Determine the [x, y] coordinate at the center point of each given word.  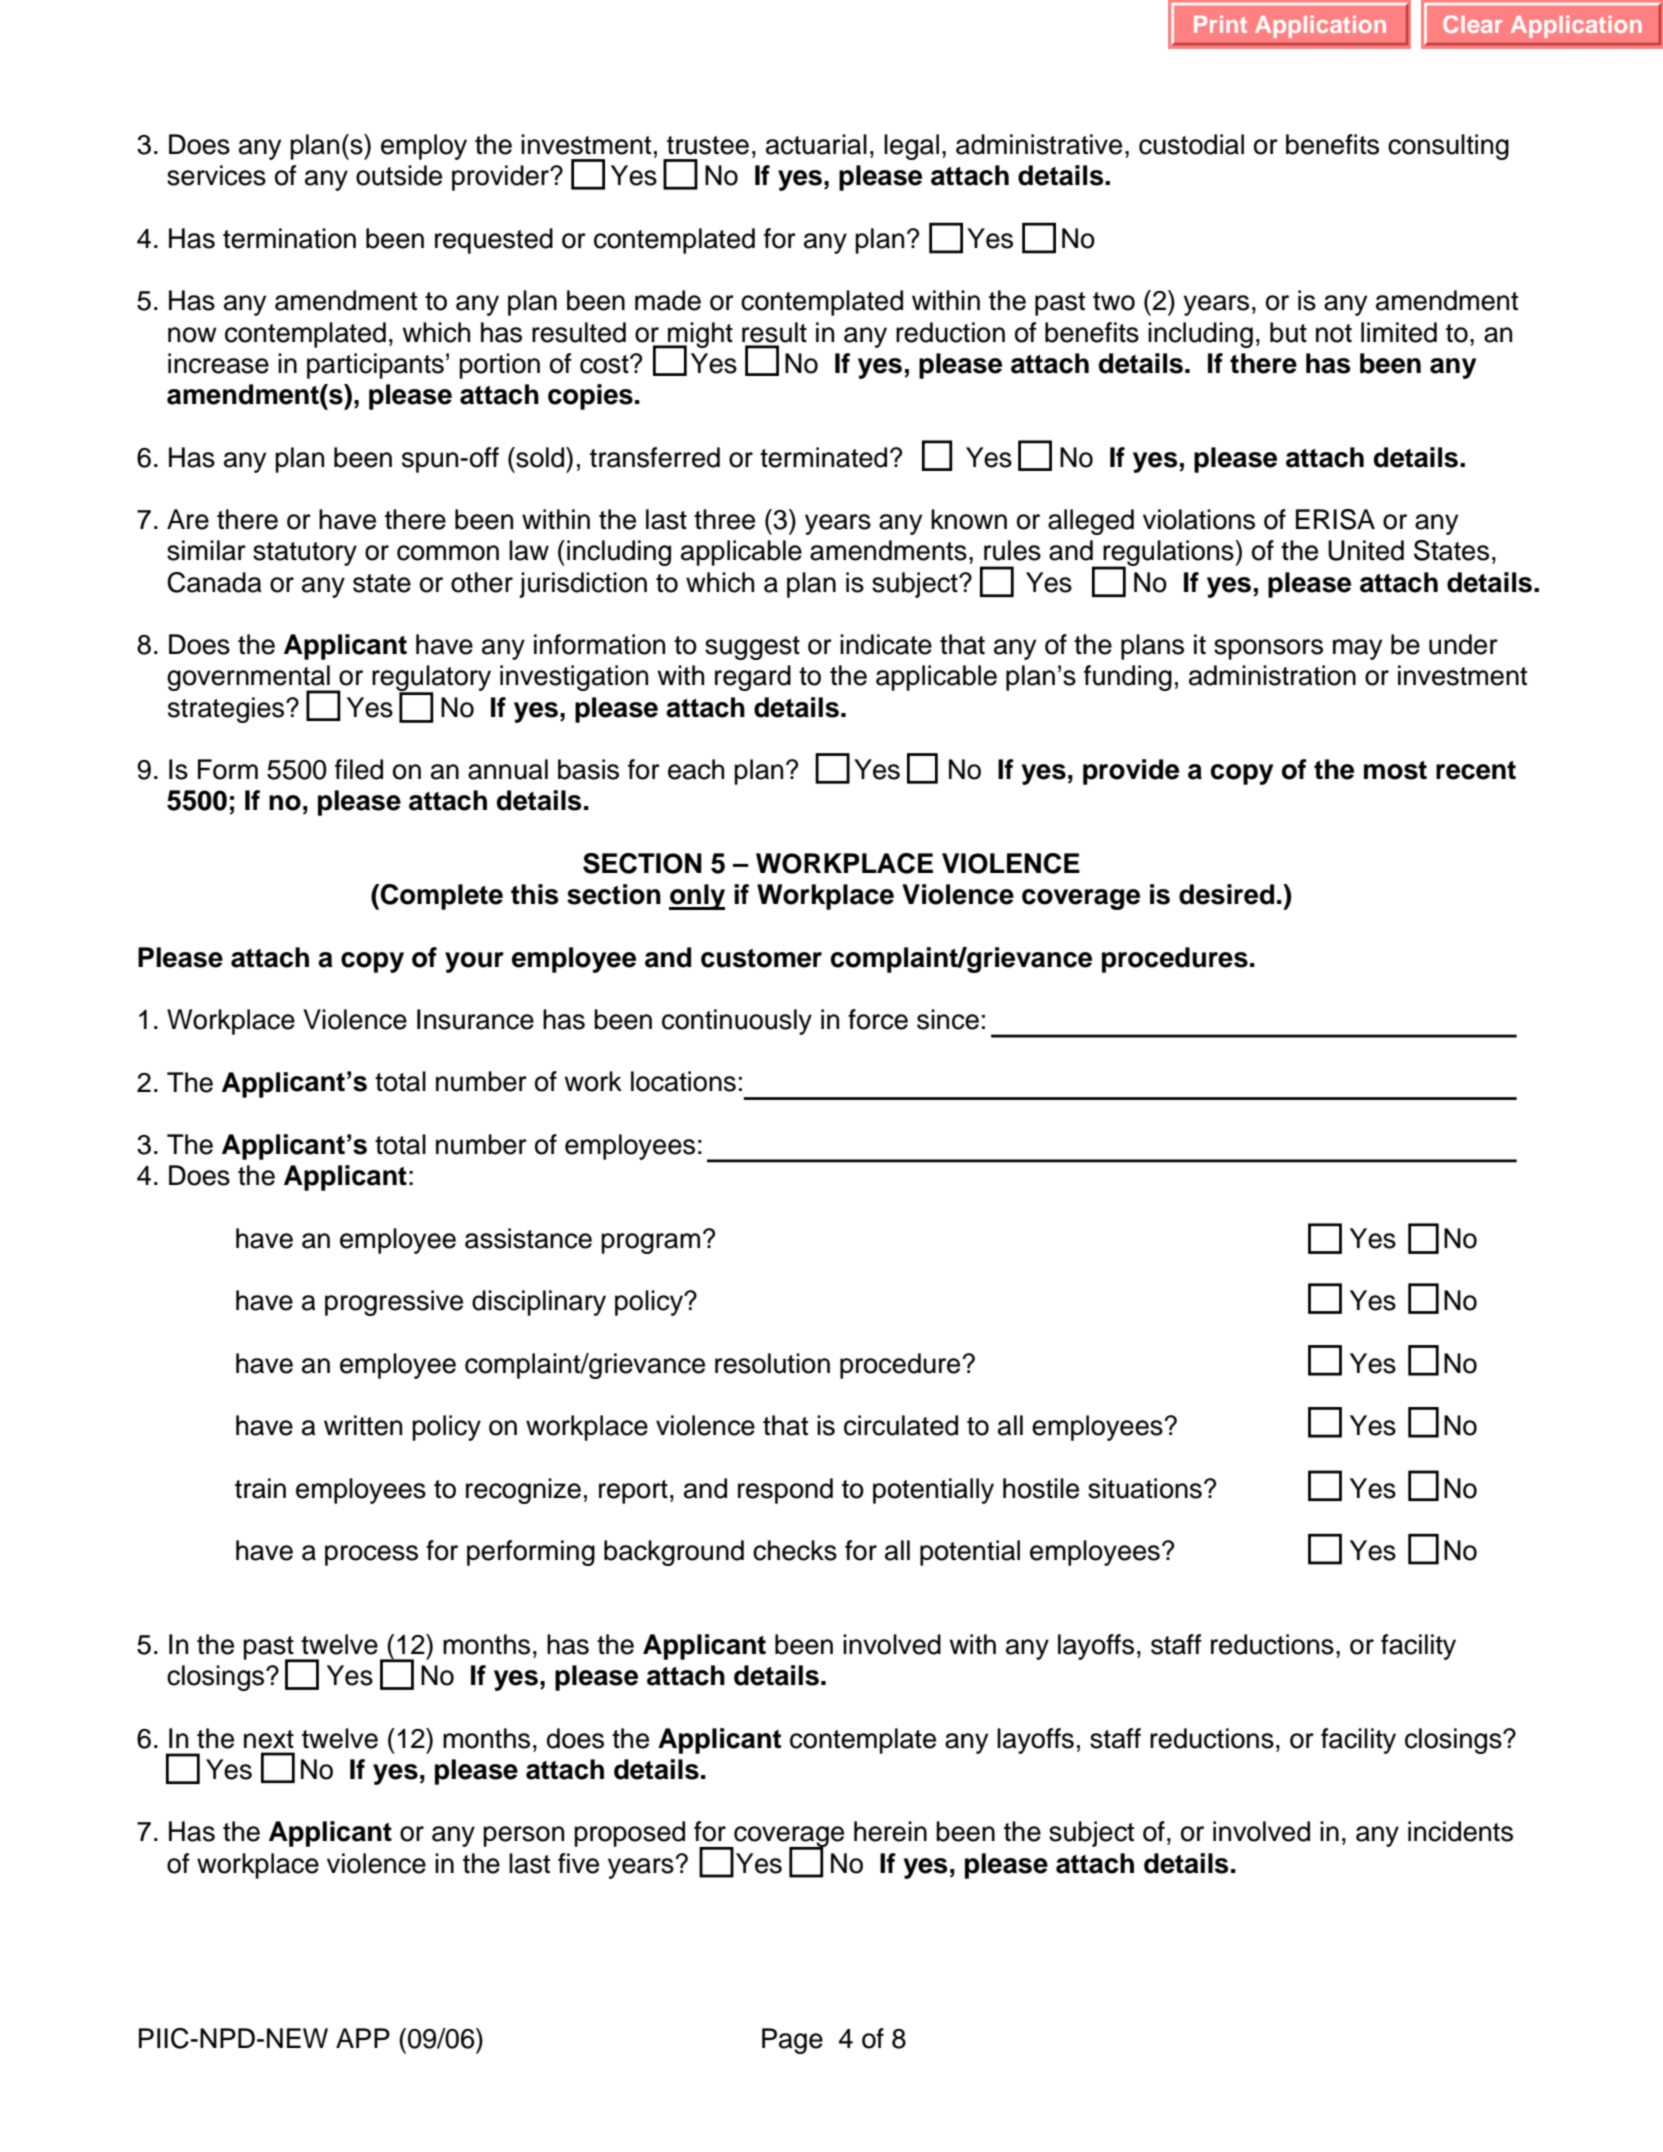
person [523, 1836]
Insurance [475, 1019]
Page [792, 2041]
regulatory [431, 679]
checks [795, 1550]
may [1357, 649]
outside [399, 175]
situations [1145, 1488]
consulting [1448, 147]
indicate [886, 644]
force [878, 1019]
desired [1226, 894]
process [371, 1555]
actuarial [816, 144]
